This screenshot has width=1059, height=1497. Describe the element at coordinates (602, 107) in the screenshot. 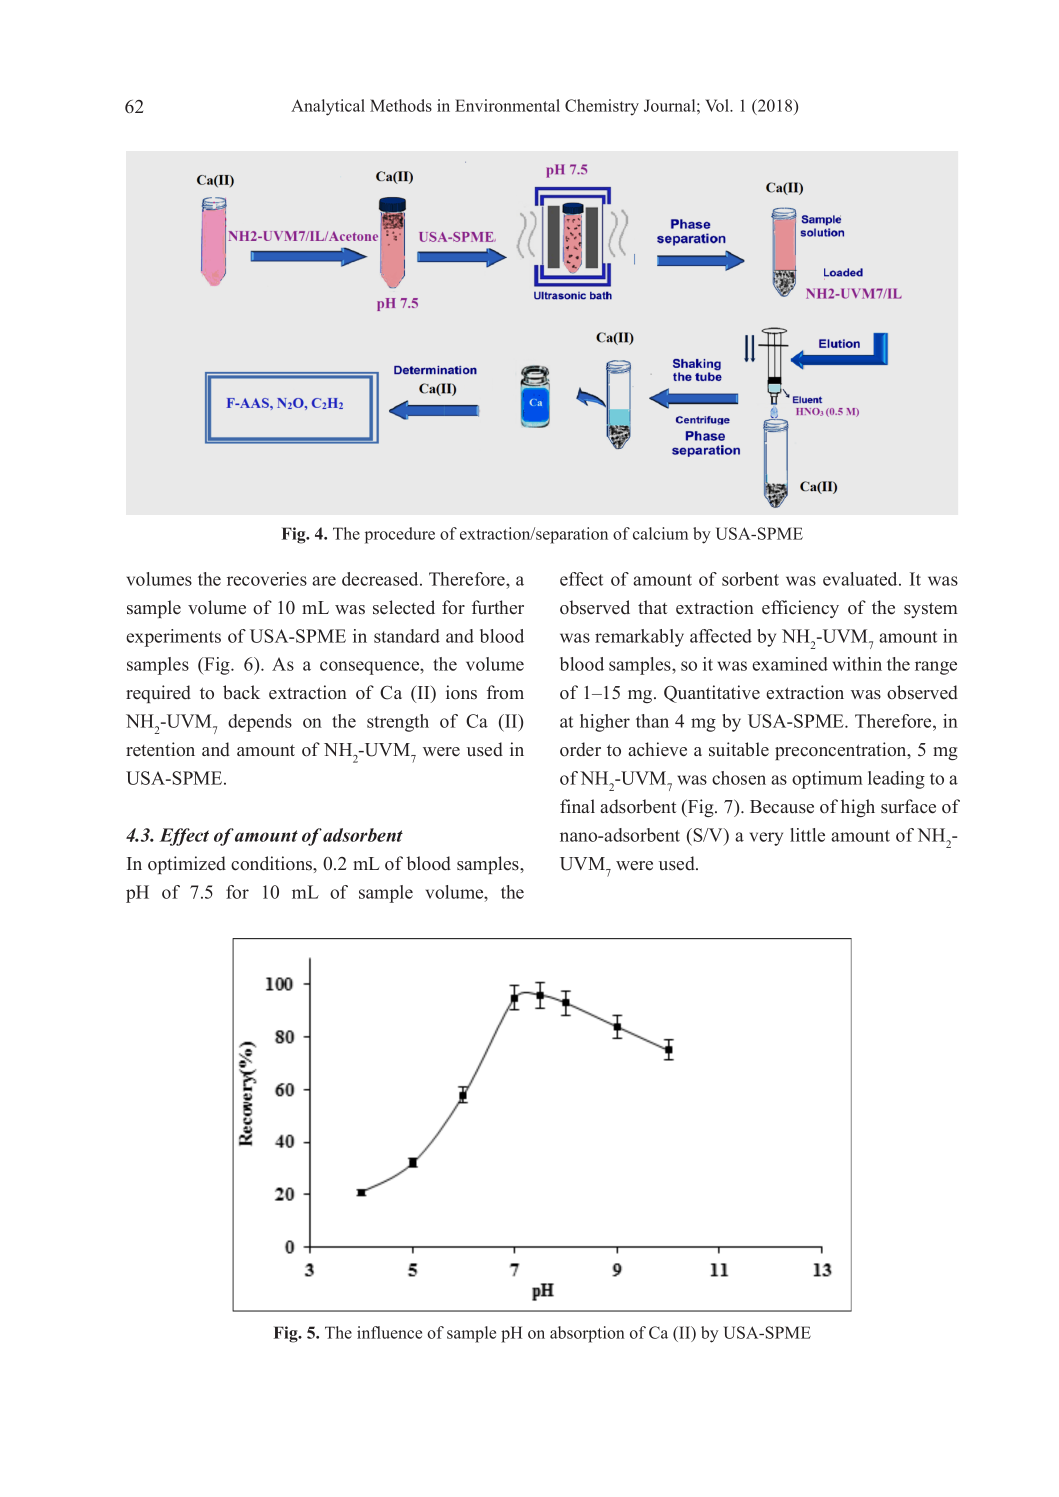

I see `Chemistry` at that location.
